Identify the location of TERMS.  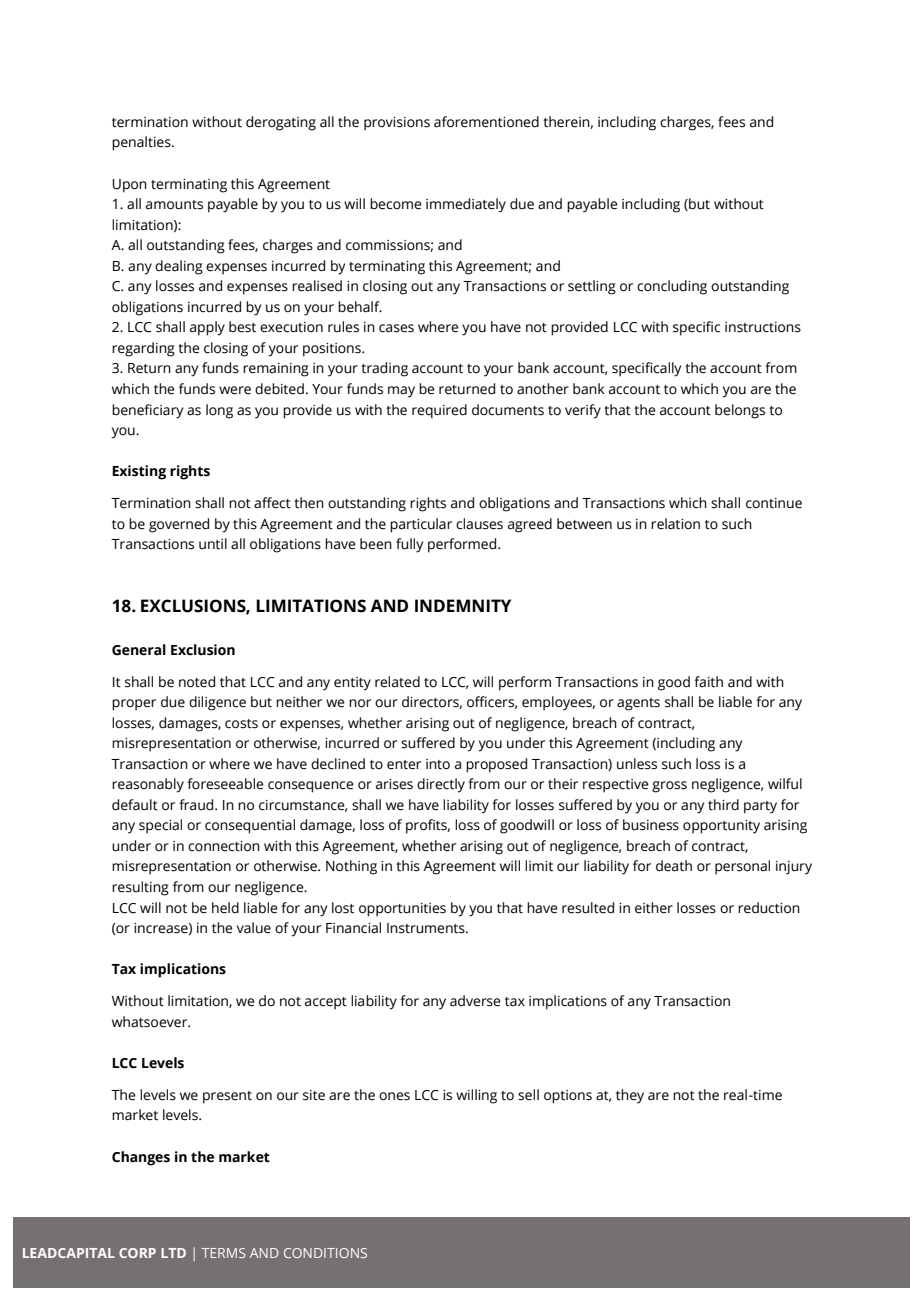
(224, 1253).
